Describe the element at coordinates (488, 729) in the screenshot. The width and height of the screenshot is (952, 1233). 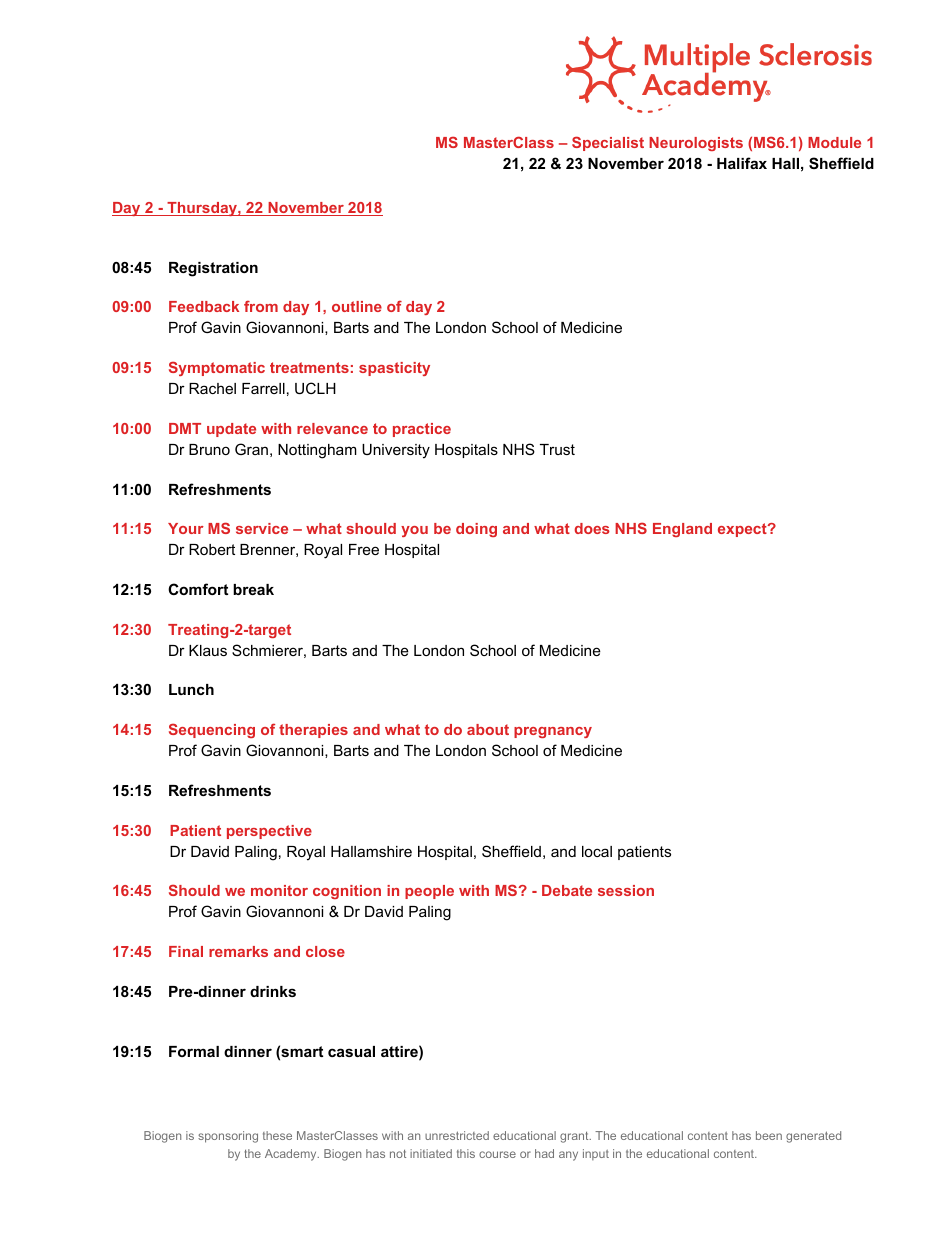
I see `about` at that location.
